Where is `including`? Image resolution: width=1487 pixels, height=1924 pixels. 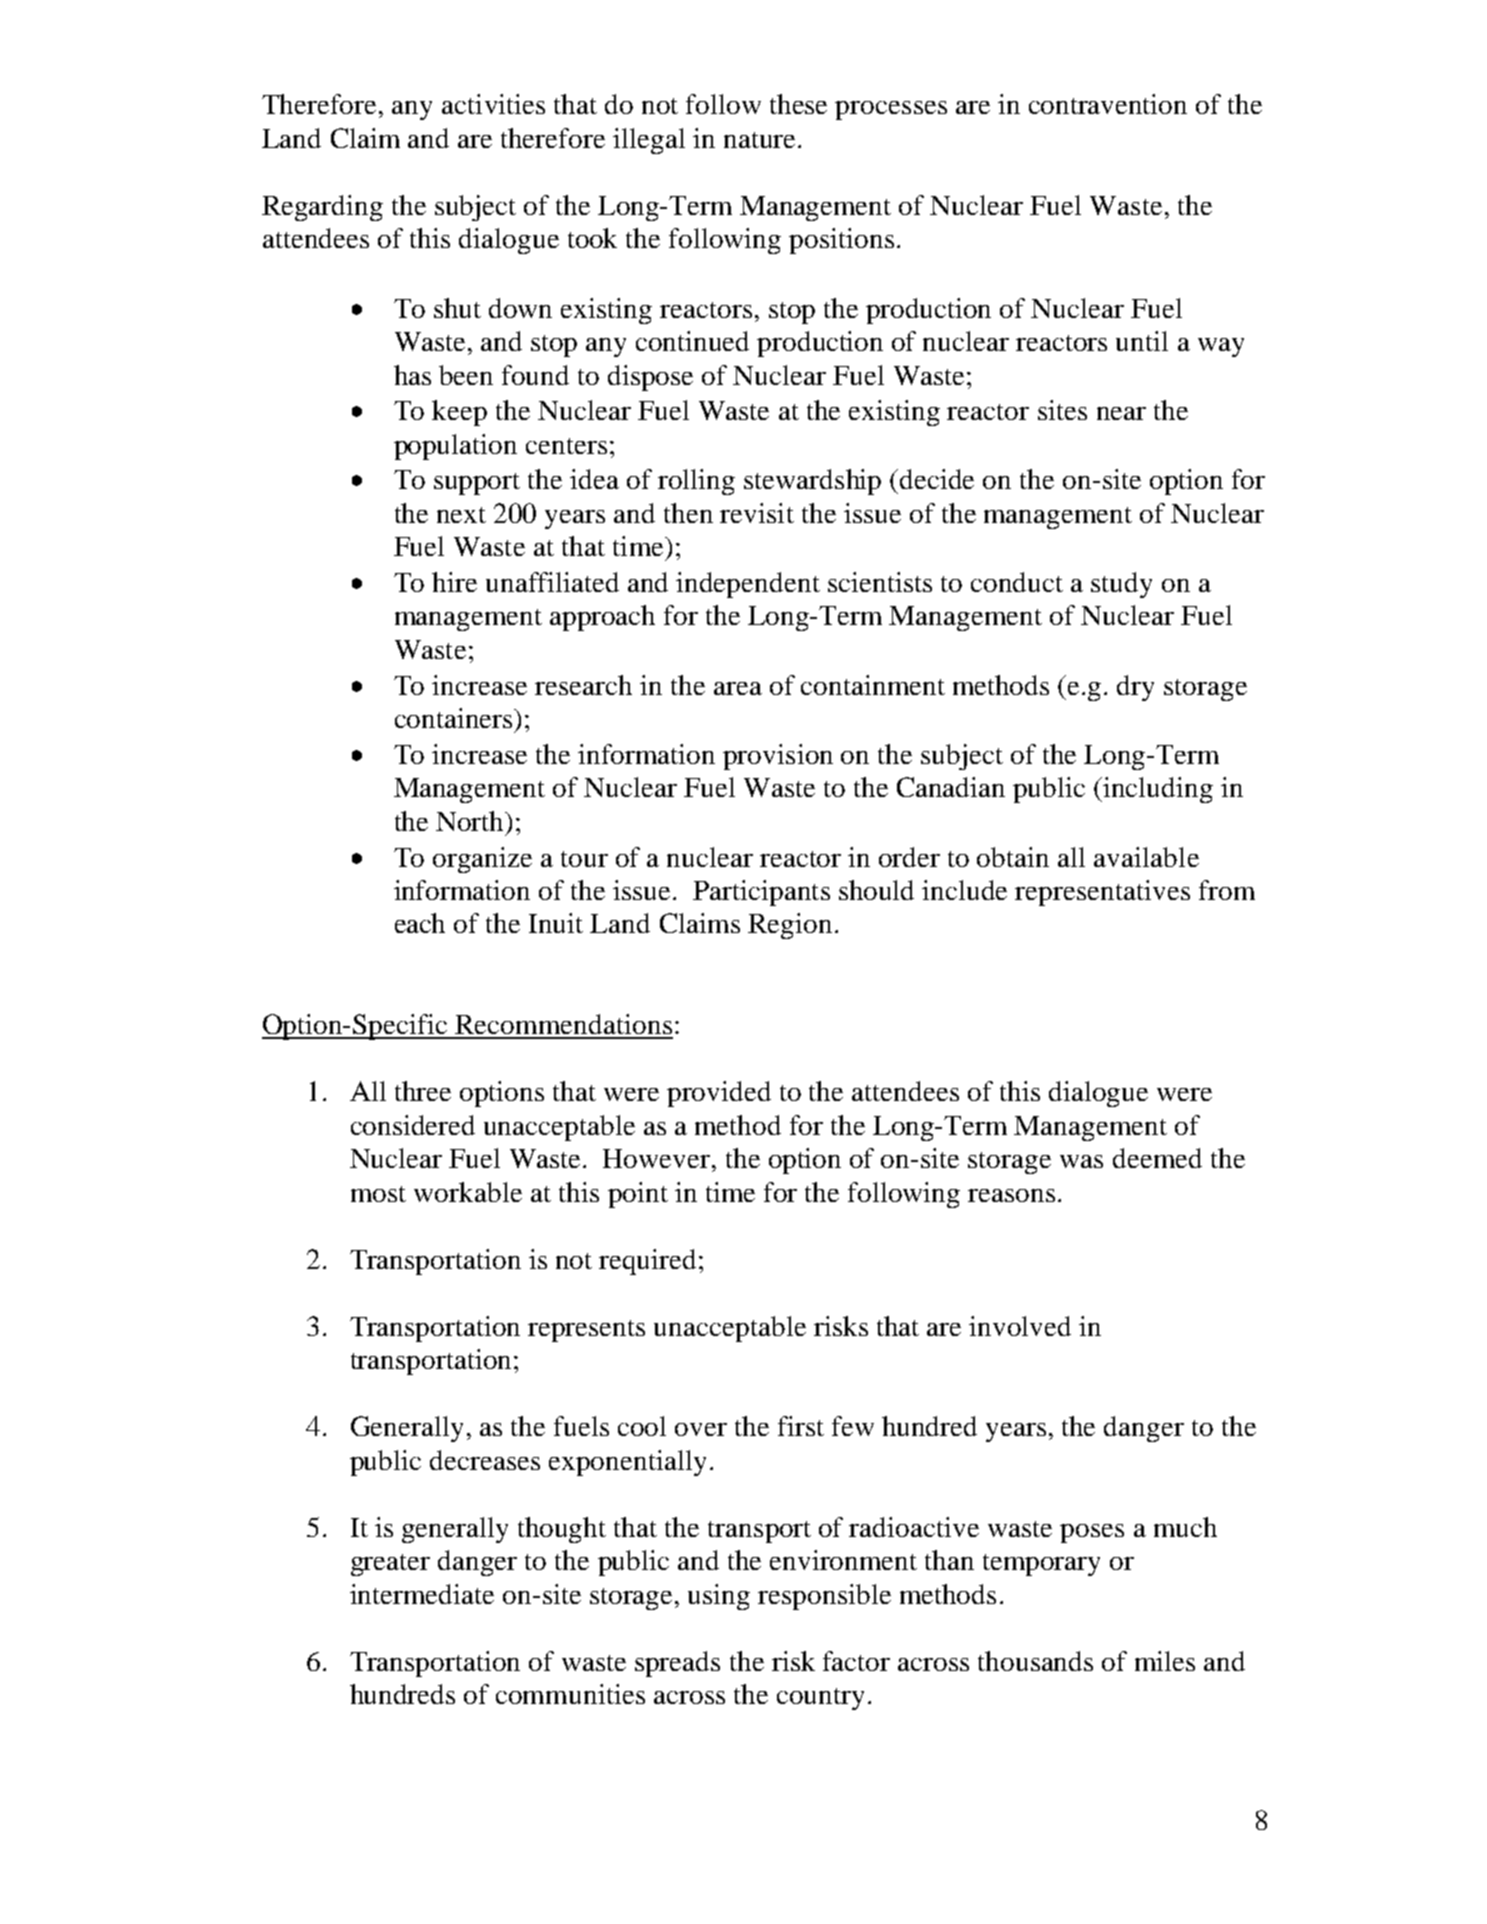
including is located at coordinates (1158, 790).
